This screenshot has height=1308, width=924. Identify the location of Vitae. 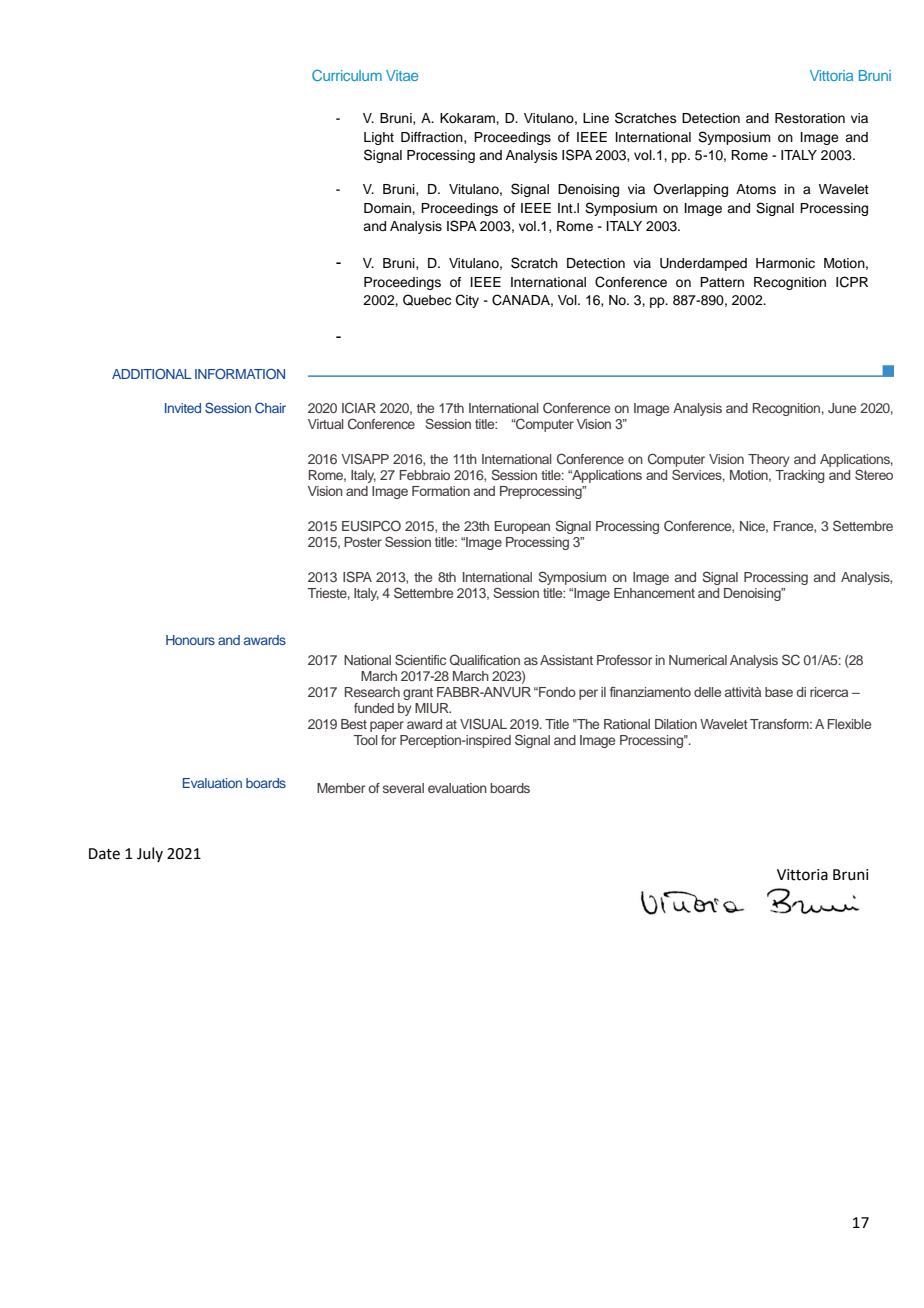
(402, 75).
